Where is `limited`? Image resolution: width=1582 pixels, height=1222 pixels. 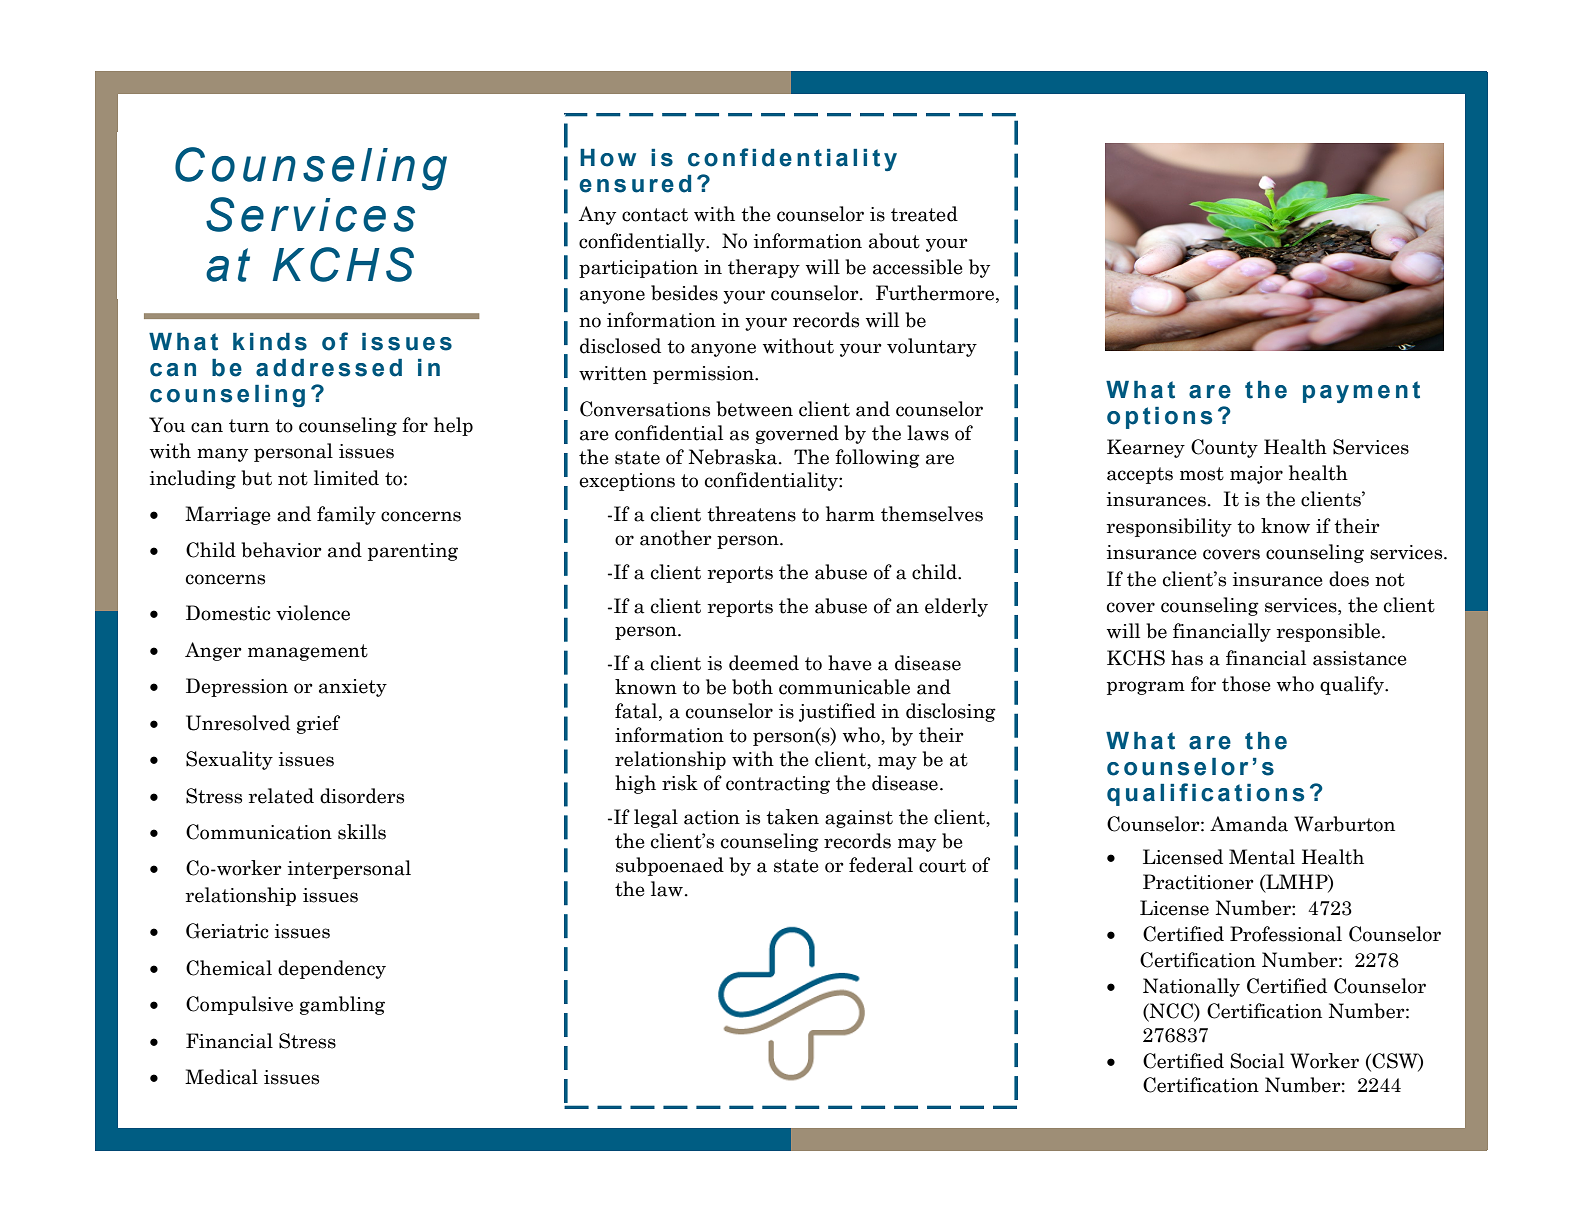 limited is located at coordinates (346, 478).
